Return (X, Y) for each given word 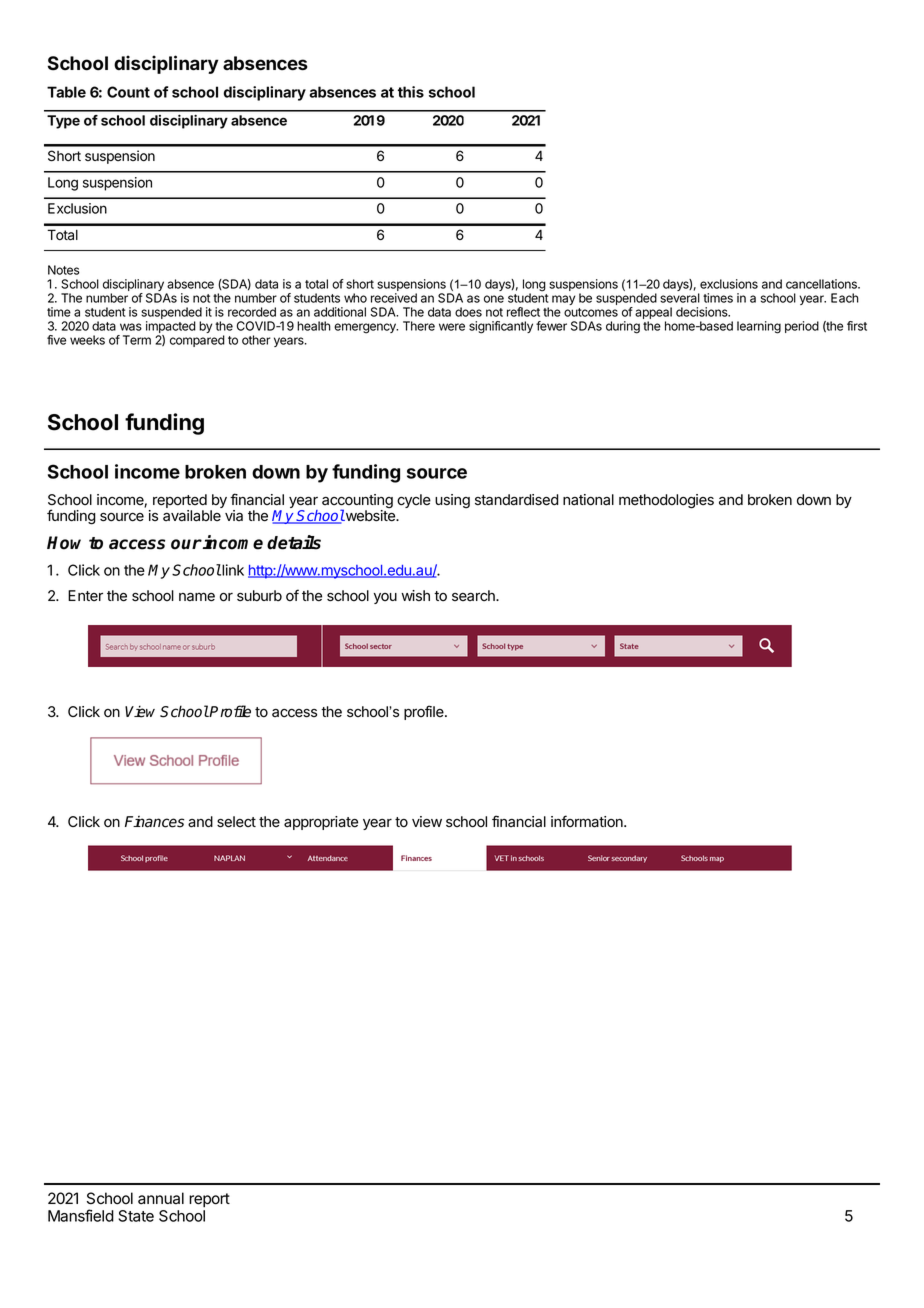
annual (161, 1198)
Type (63, 122)
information (588, 821)
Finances (154, 822)
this (411, 92)
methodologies (666, 501)
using (452, 501)
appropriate (321, 823)
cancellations (822, 284)
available (192, 516)
